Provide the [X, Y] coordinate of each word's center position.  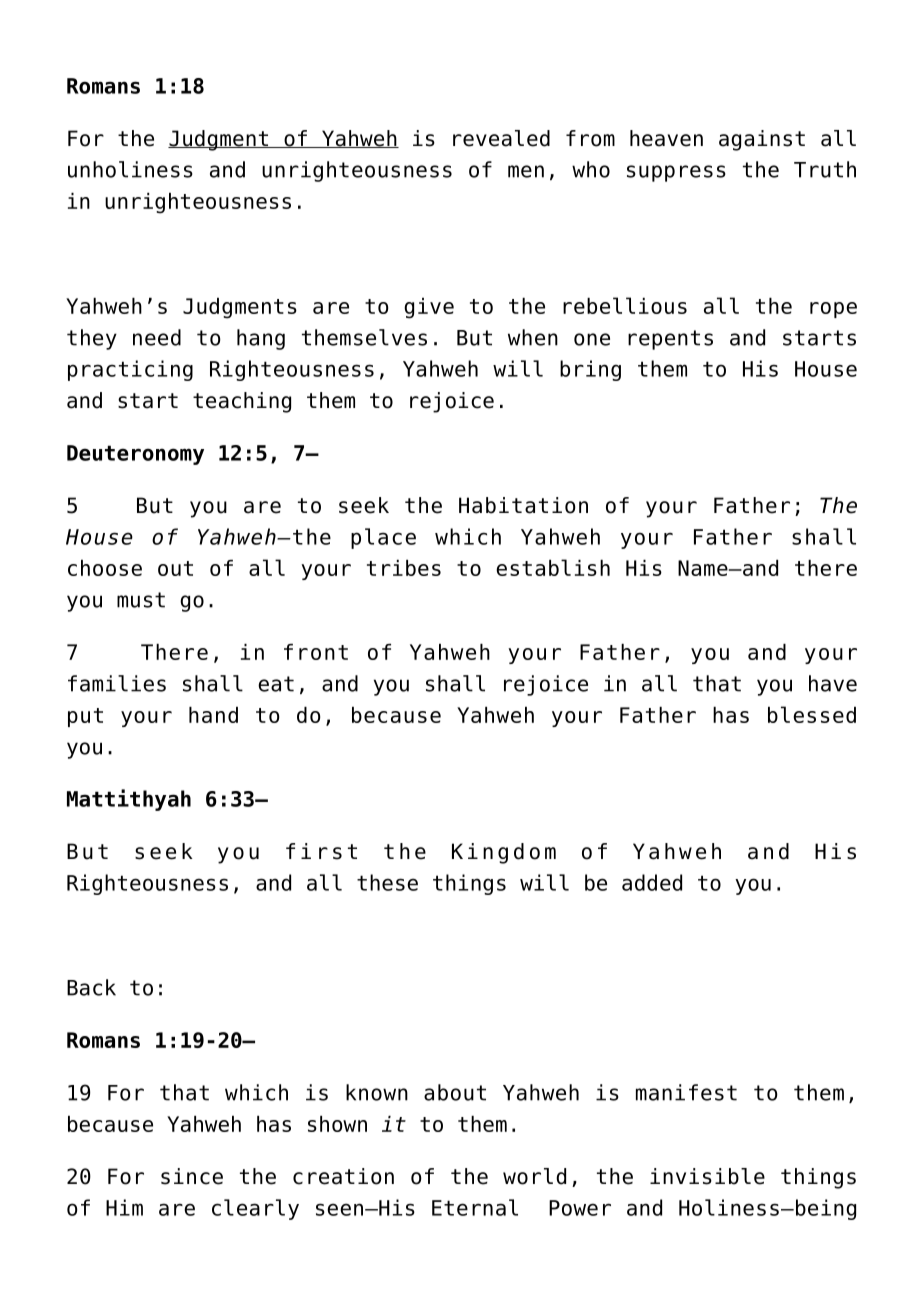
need [157, 337]
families [117, 683]
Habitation [523, 505]
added [652, 882]
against [762, 140]
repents [670, 340]
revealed [501, 138]
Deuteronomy [135, 455]
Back [91, 987]
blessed [812, 714]
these [387, 882]
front [316, 652]
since [192, 1176]
